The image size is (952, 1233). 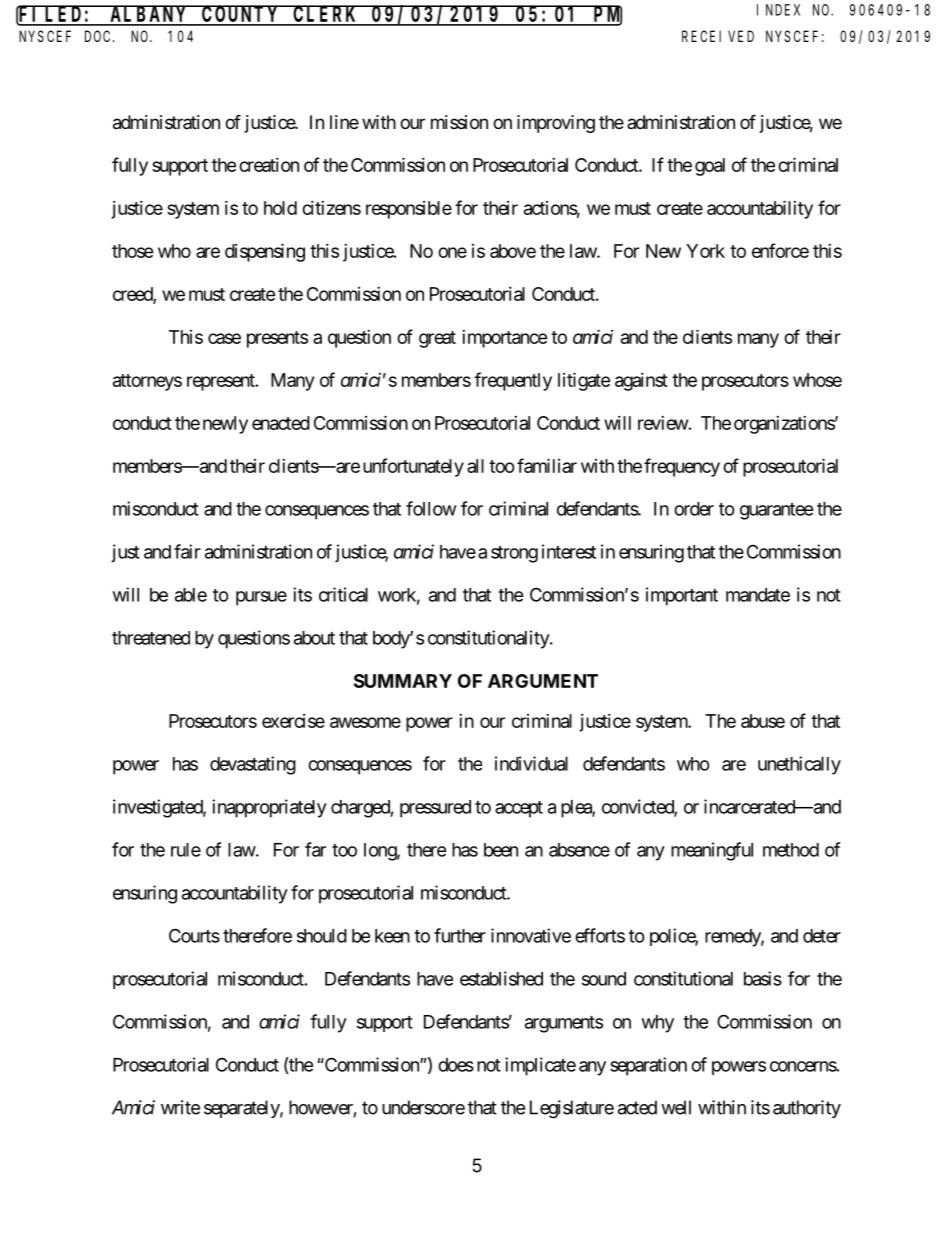 I want to click on strong, so click(x=514, y=554).
